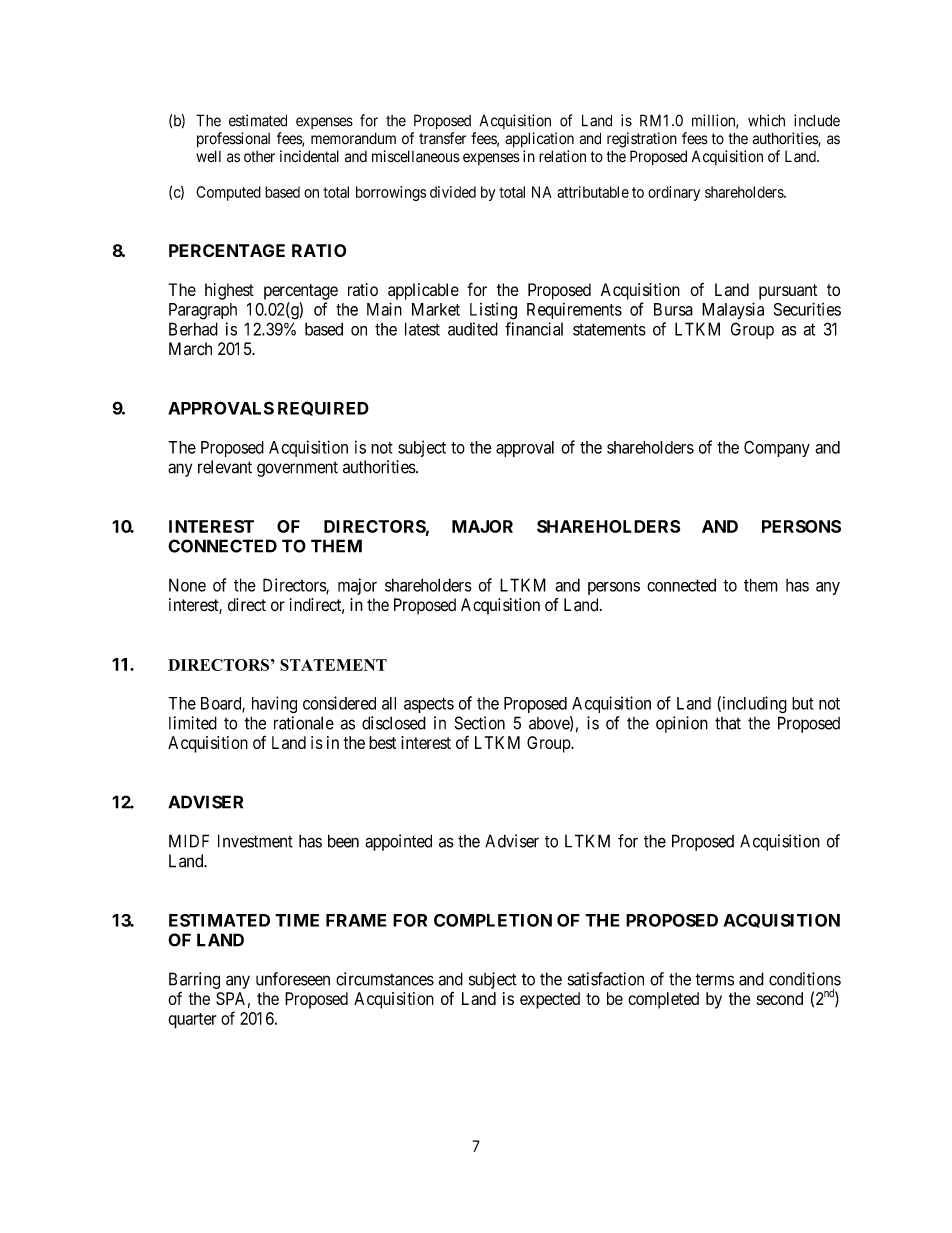 The image size is (952, 1233). Describe the element at coordinates (473, 329) in the screenshot. I see `audited` at that location.
